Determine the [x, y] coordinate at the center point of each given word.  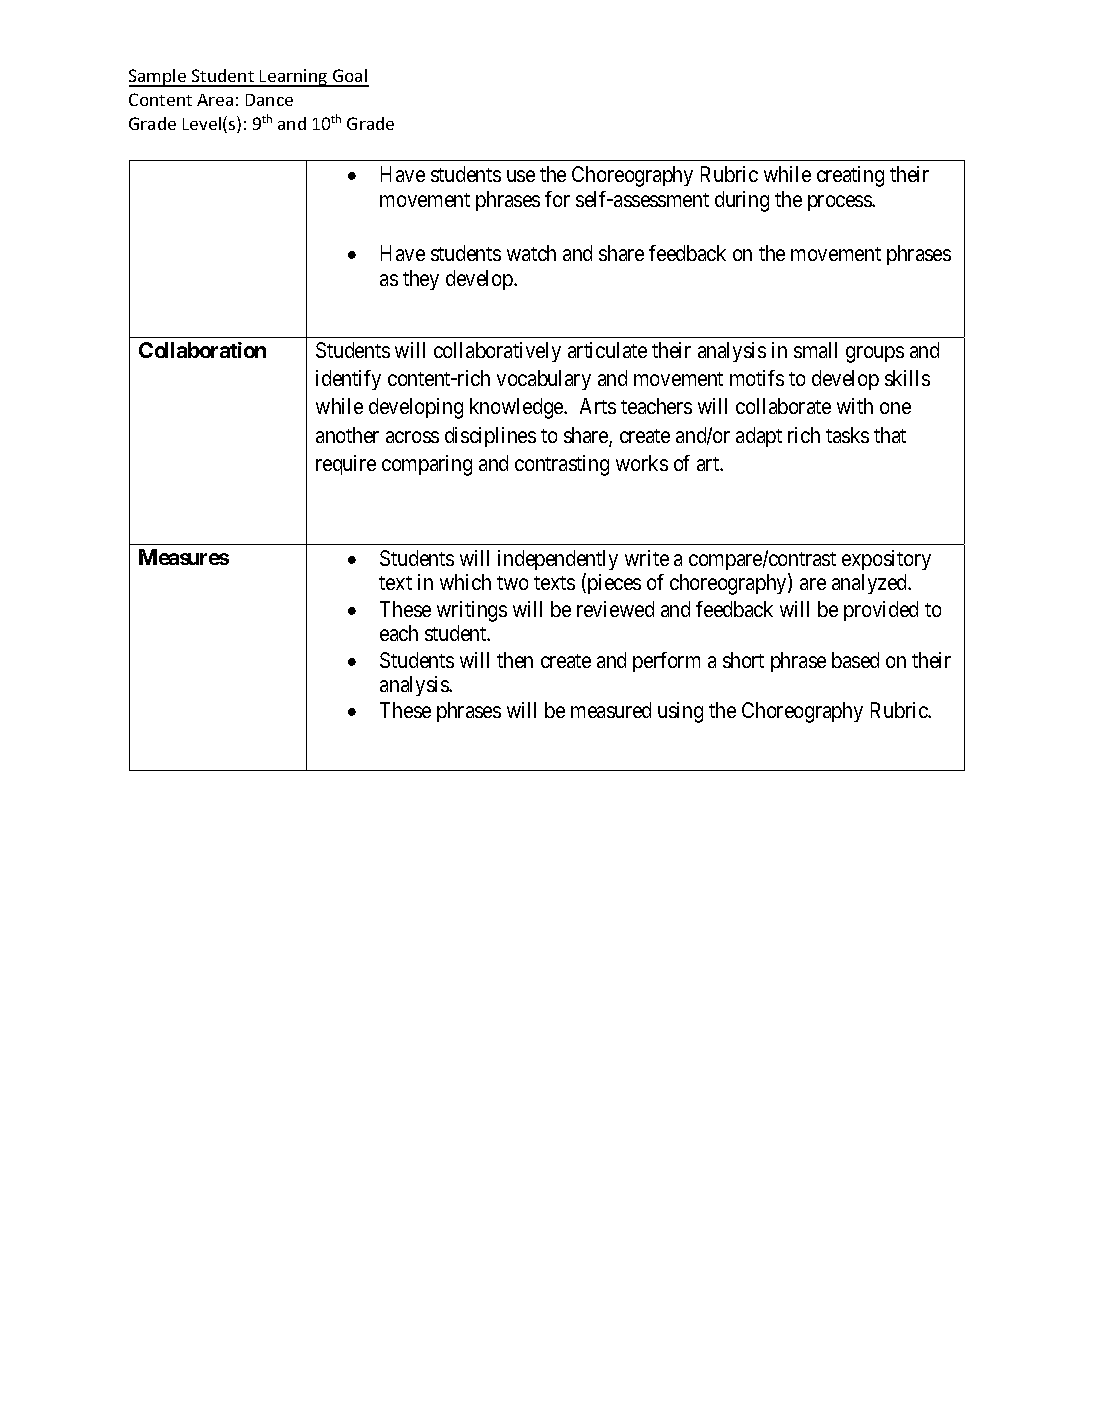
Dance [269, 100]
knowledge [517, 408]
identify [348, 380]
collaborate [783, 406]
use [521, 176]
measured [611, 710]
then [515, 660]
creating [850, 176]
